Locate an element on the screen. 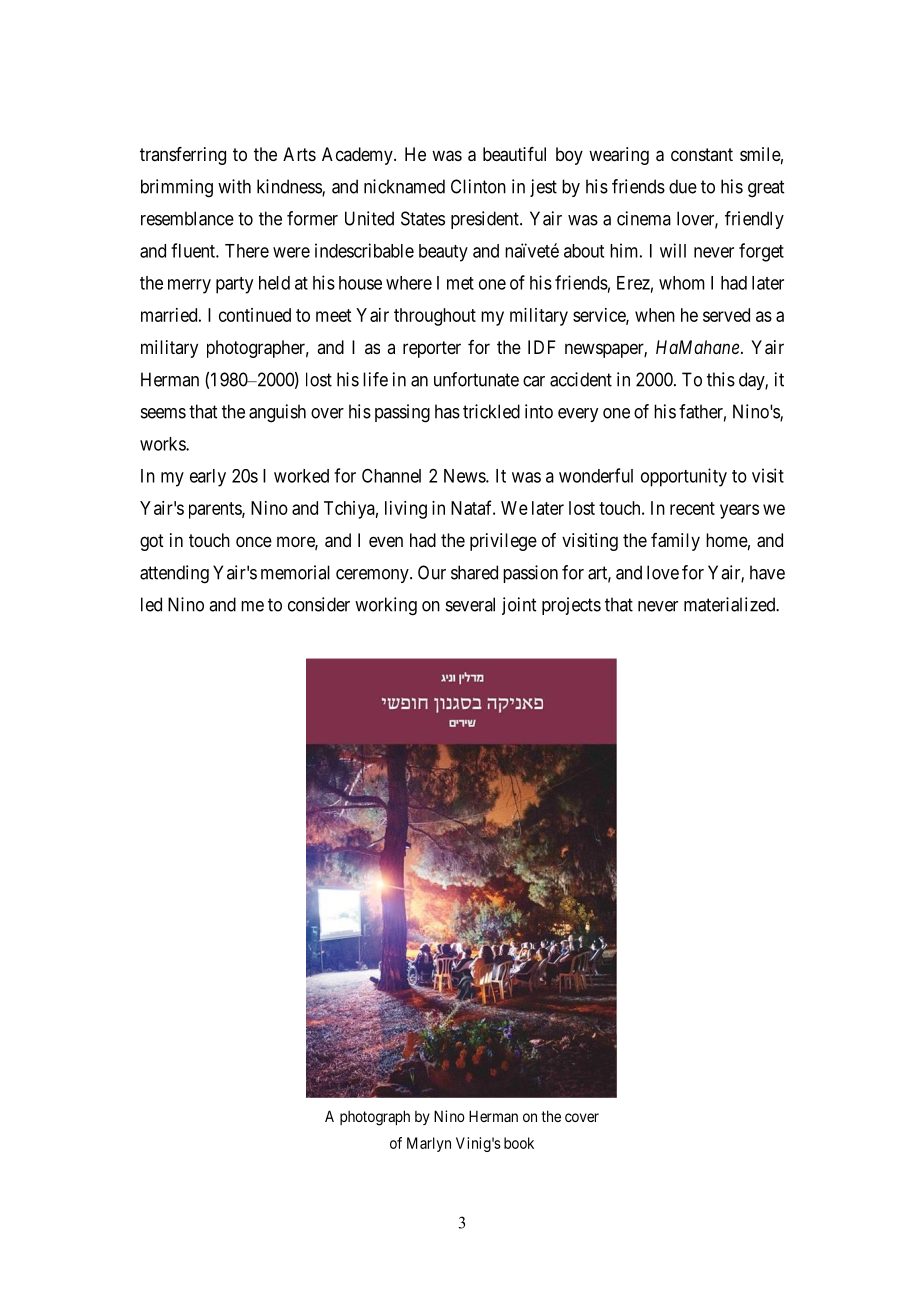  president is located at coordinates (486, 220).
